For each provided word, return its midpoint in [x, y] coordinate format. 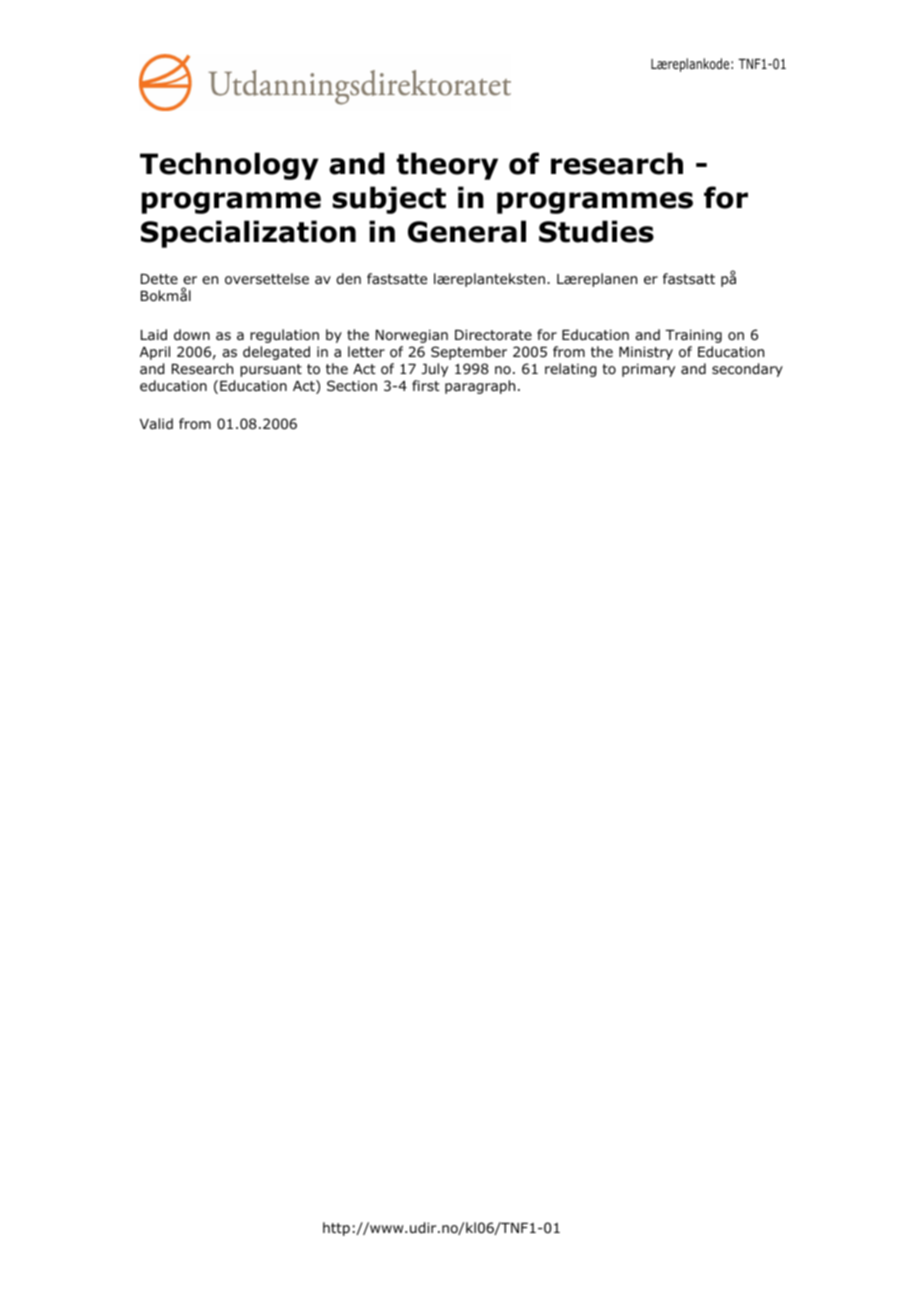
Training [693, 336]
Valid [156, 423]
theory [447, 166]
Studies [596, 231]
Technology [229, 166]
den [348, 278]
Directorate [493, 335]
